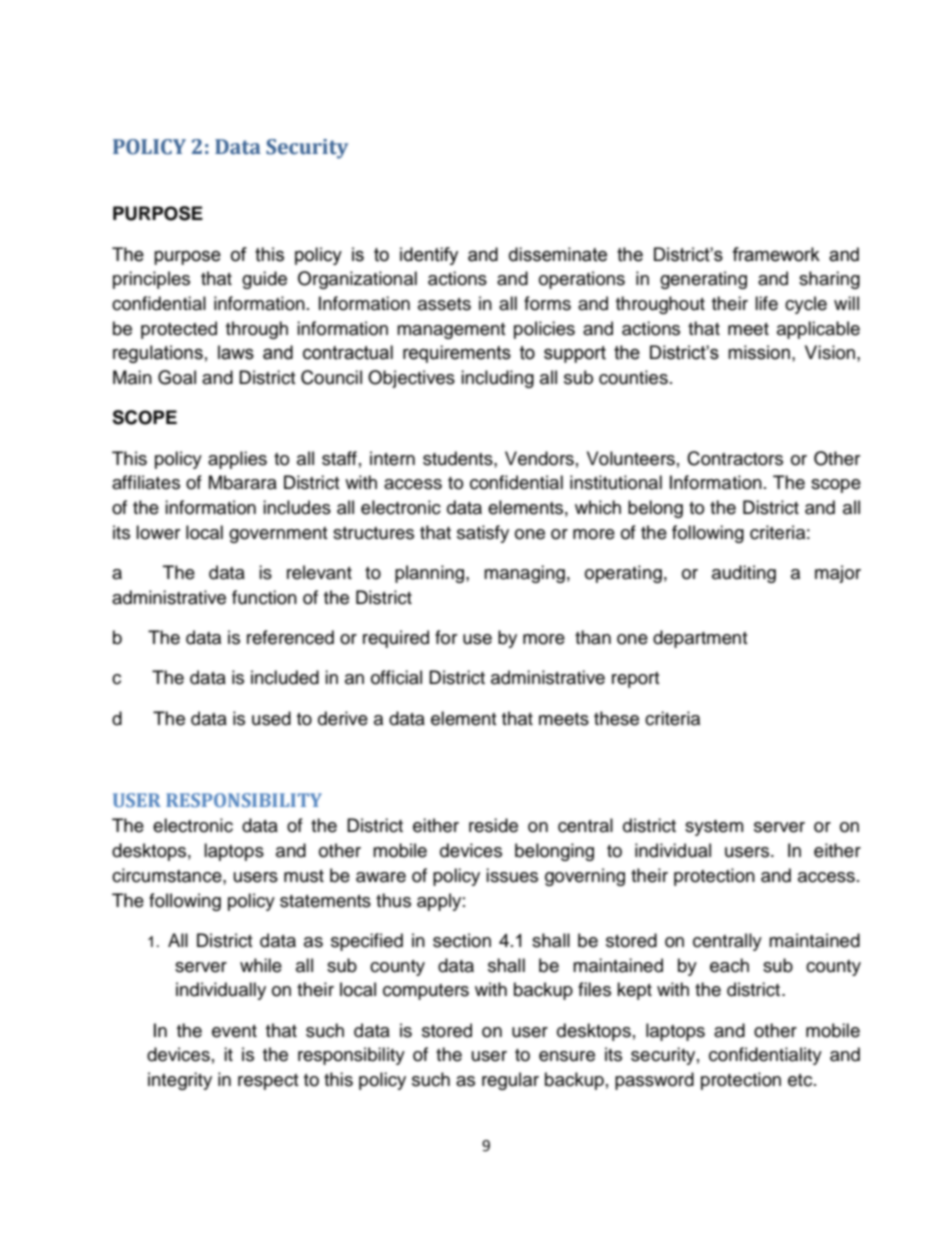  I want to click on applies, so click(237, 460).
